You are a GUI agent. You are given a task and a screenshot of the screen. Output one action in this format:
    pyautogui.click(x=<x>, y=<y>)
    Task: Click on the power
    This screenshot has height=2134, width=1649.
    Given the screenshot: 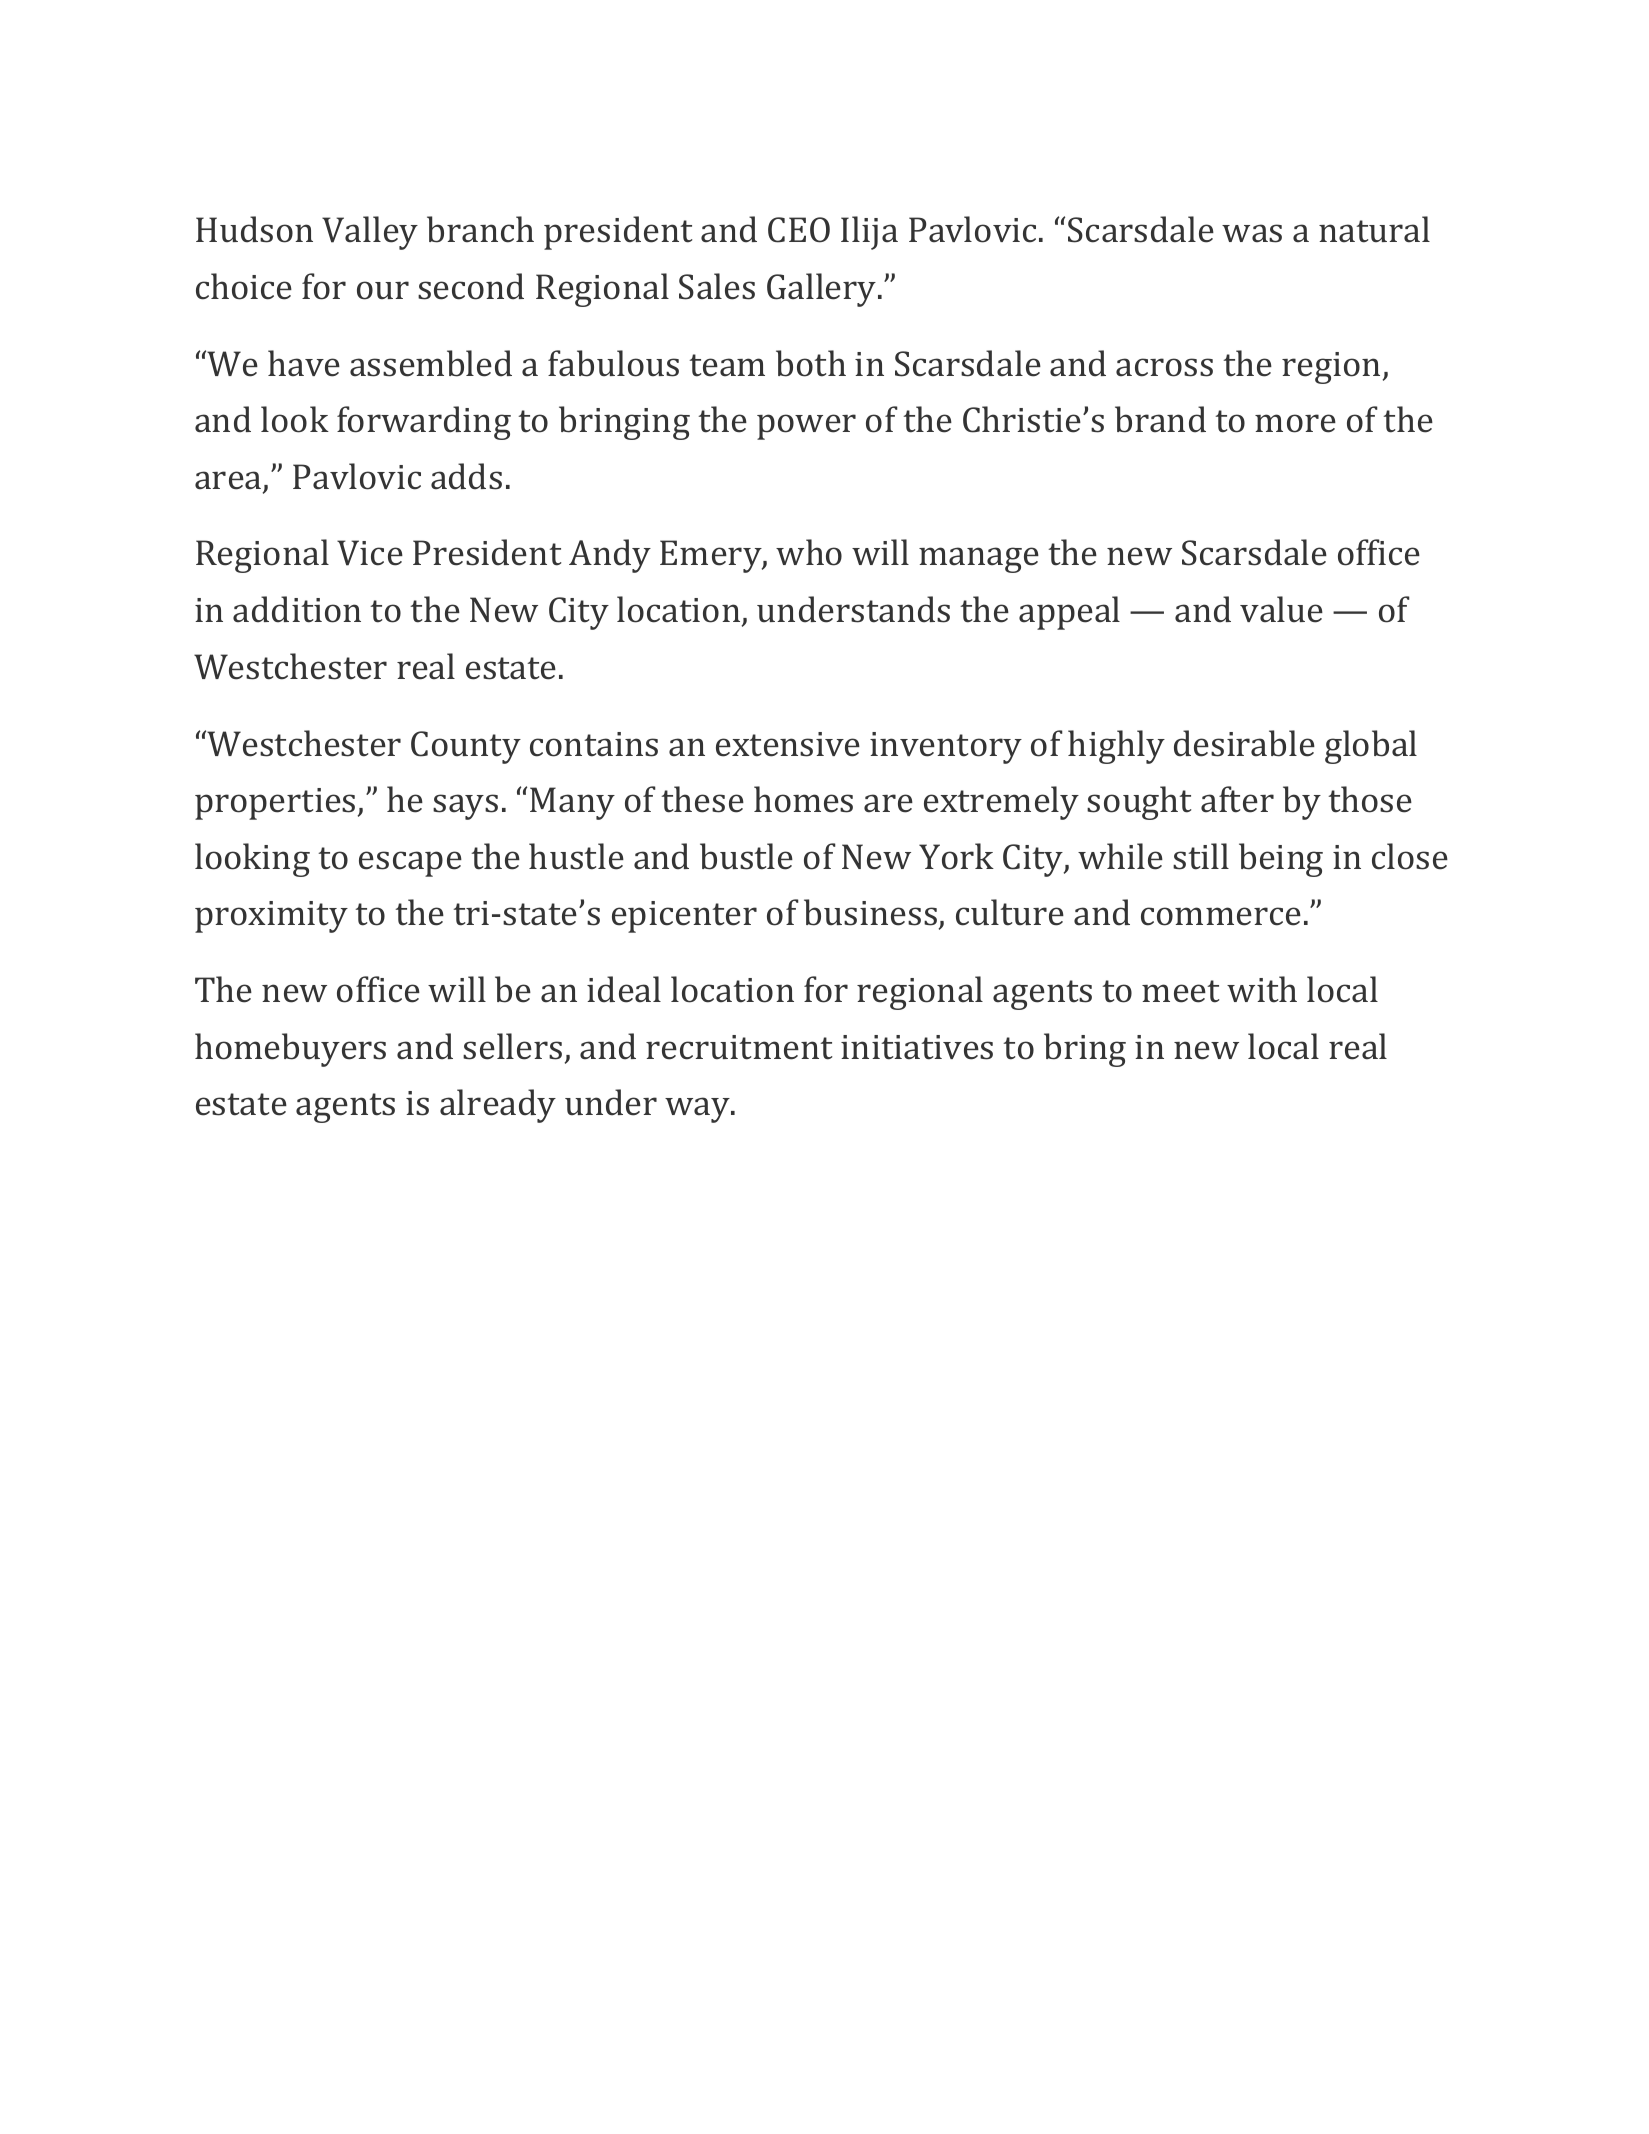 What is the action you would take?
    pyautogui.click(x=806, y=427)
